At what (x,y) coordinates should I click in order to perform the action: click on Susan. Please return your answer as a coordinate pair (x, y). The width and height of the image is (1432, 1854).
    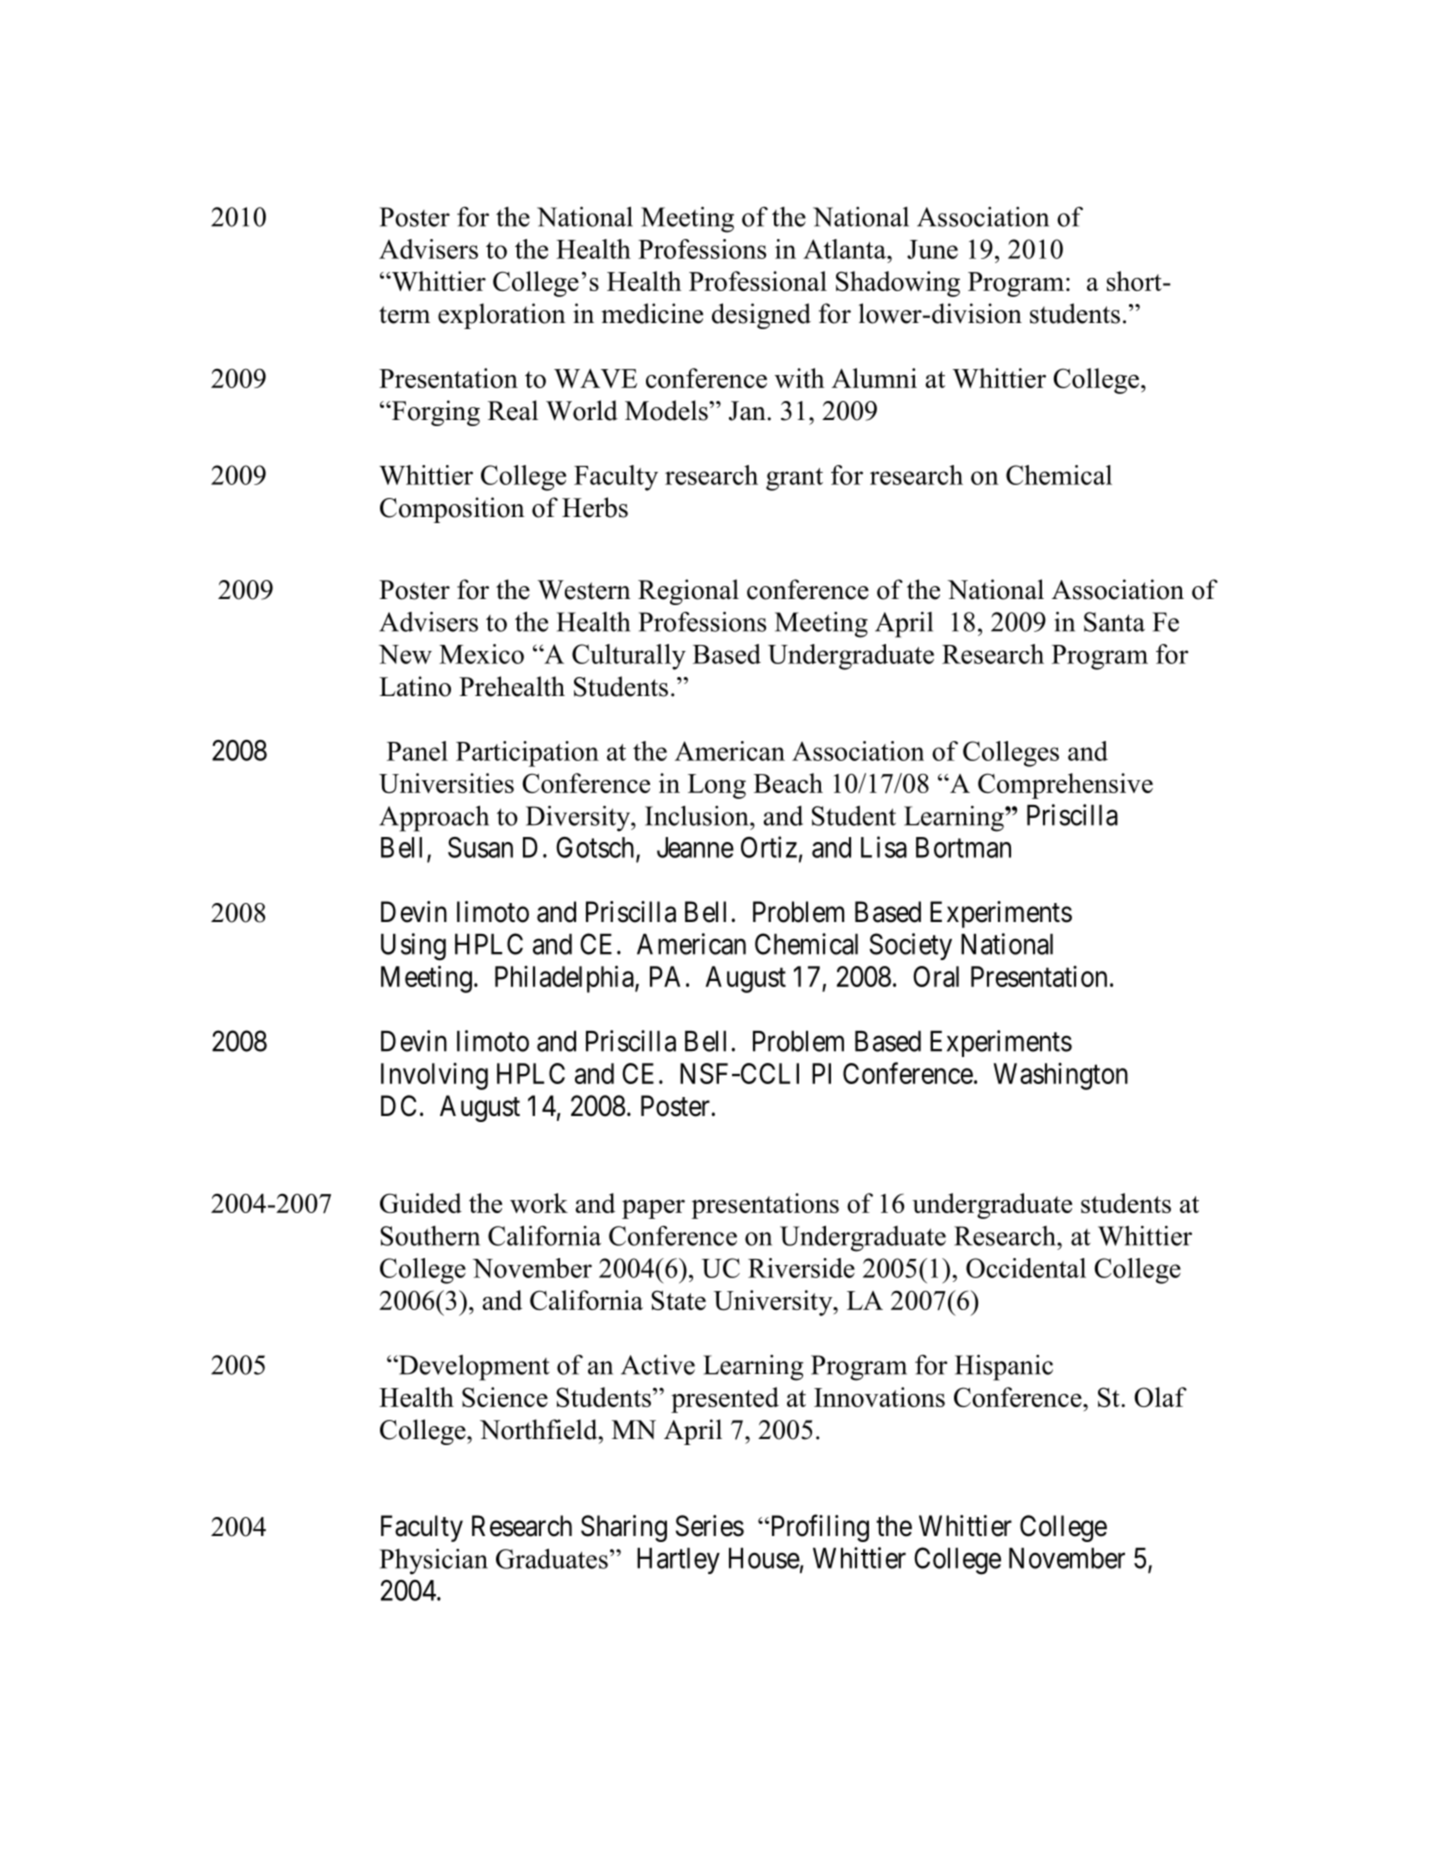
    Looking at the image, I should click on (480, 847).
